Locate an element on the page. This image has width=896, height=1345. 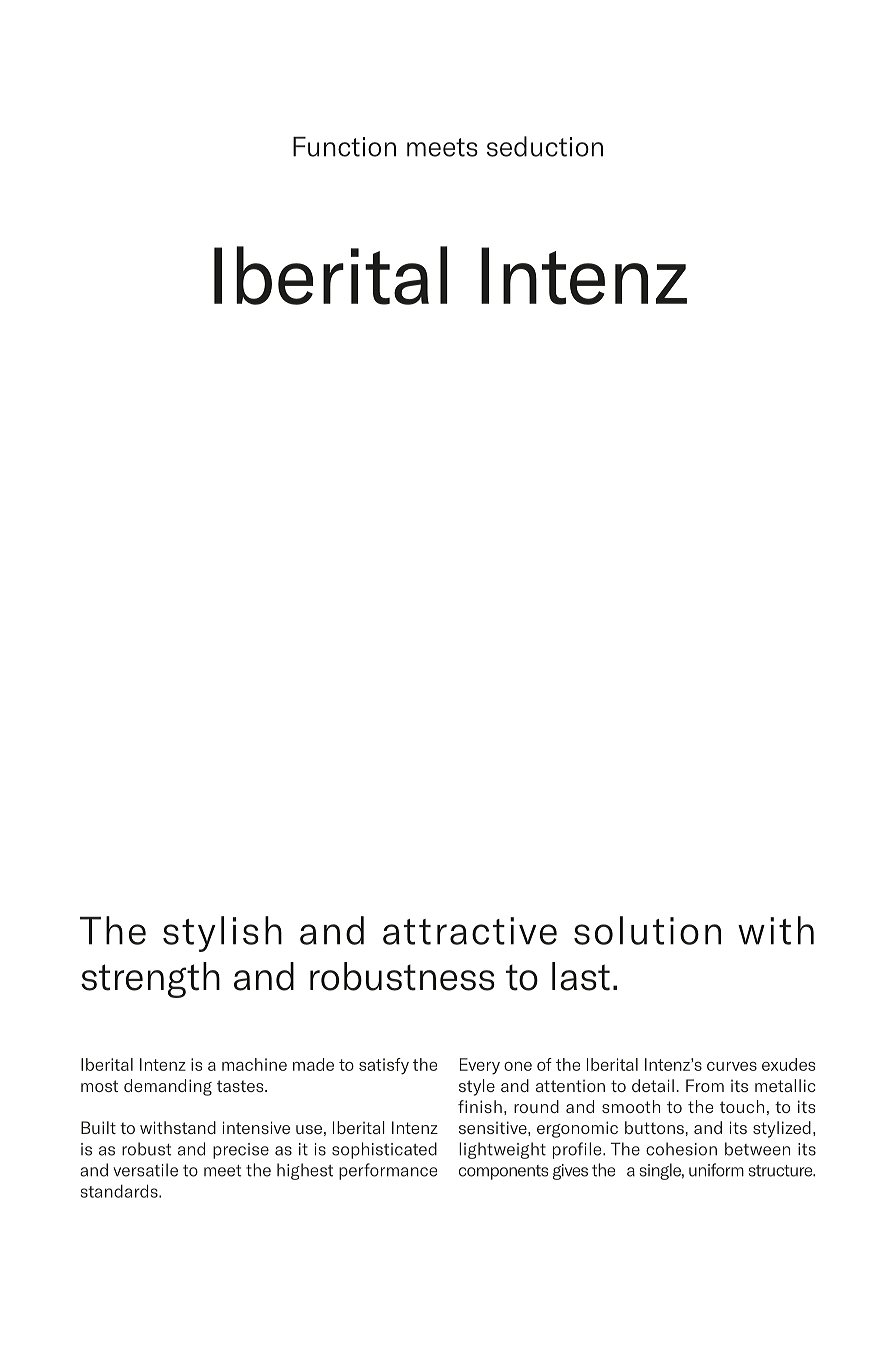
last is located at coordinates (581, 976).
